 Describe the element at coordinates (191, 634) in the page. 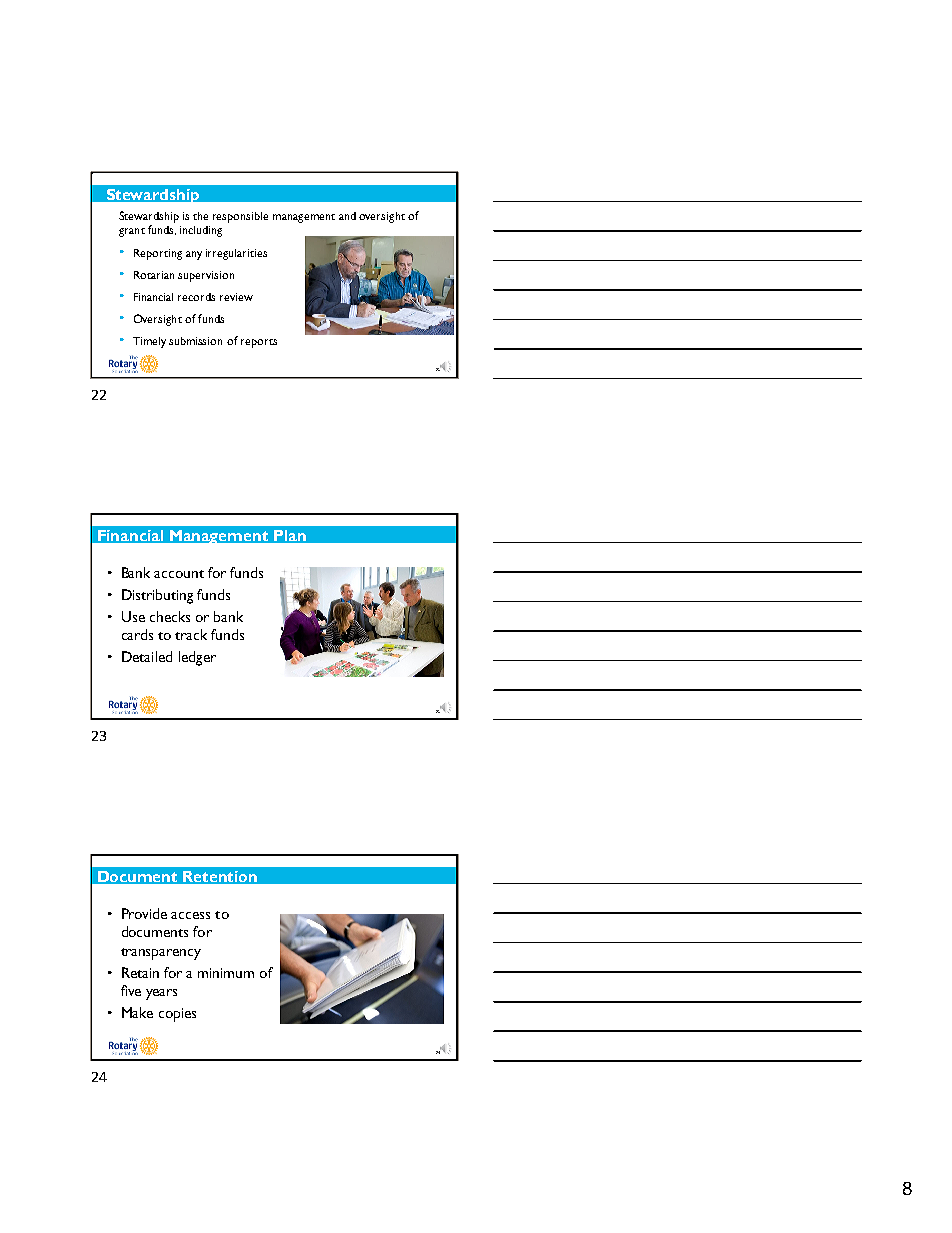

I see `track` at that location.
